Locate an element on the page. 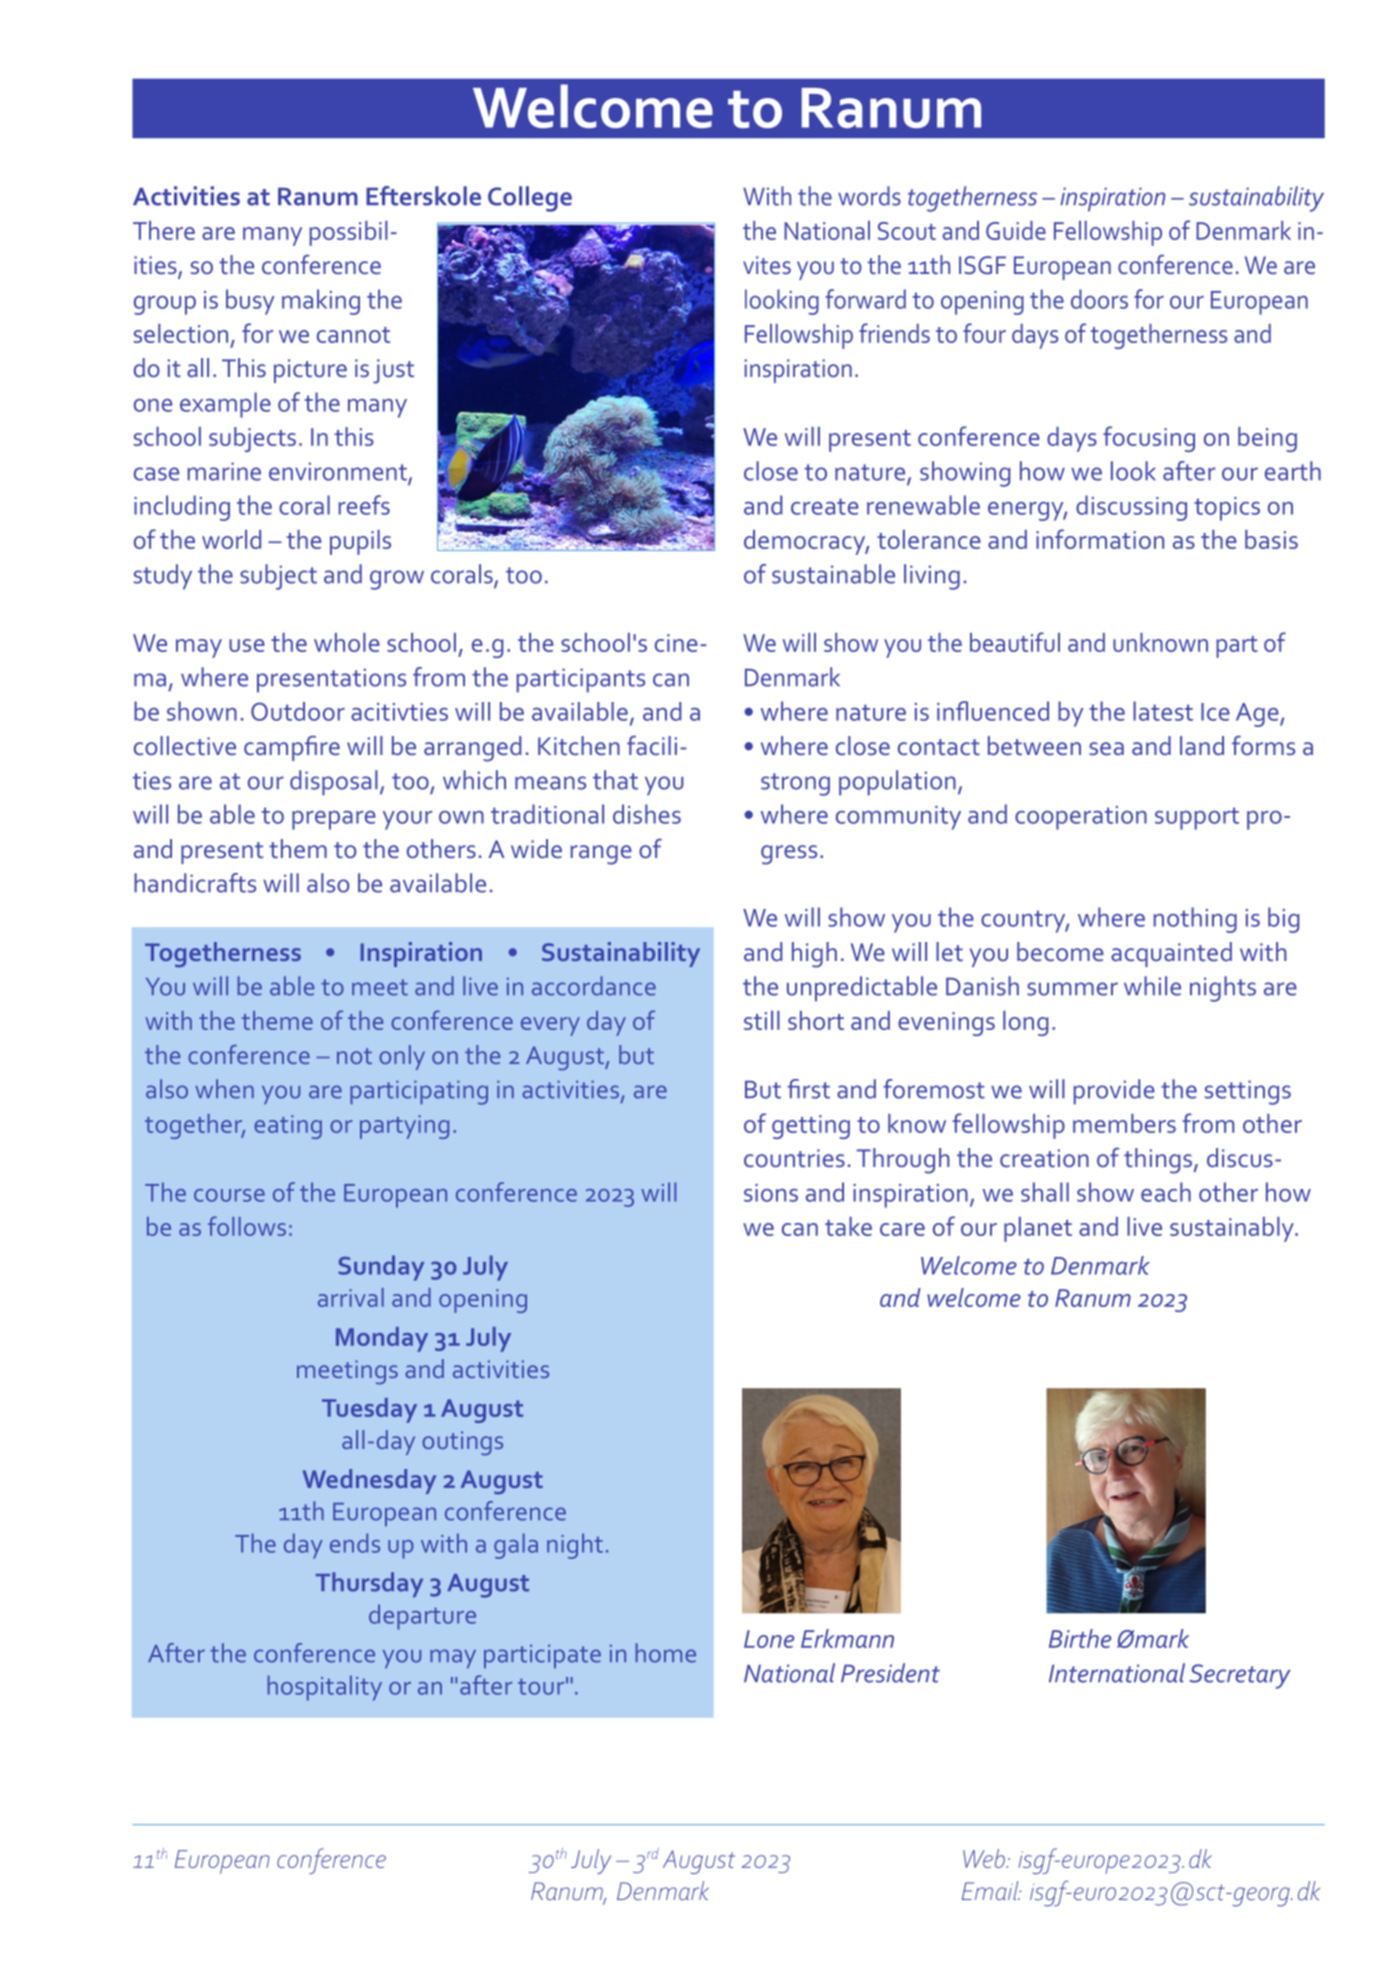 This document has height=1967, width=1391. doors is located at coordinates (1099, 299).
